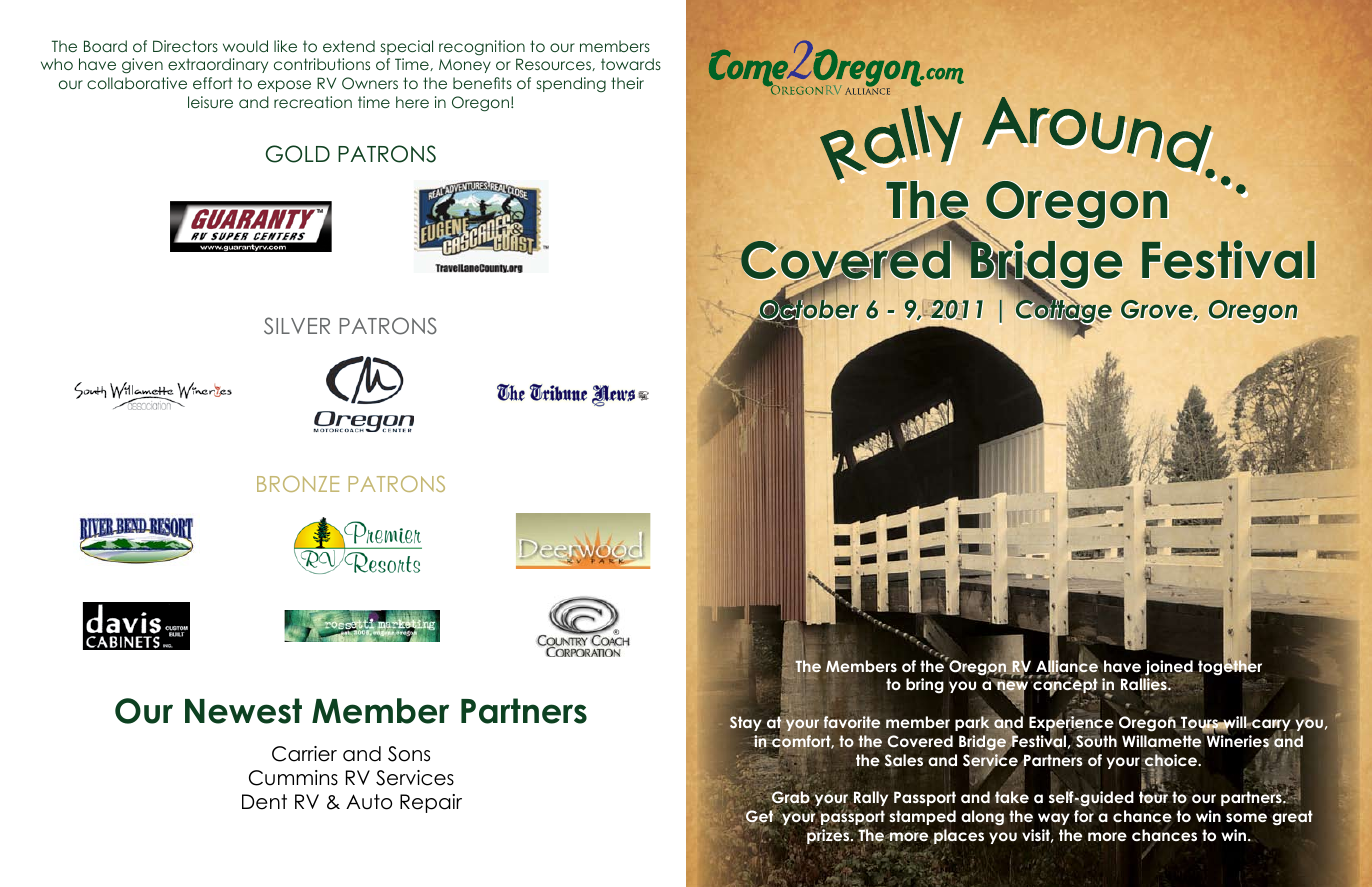  What do you see at coordinates (1169, 669) in the screenshot?
I see `joined` at bounding box center [1169, 669].
